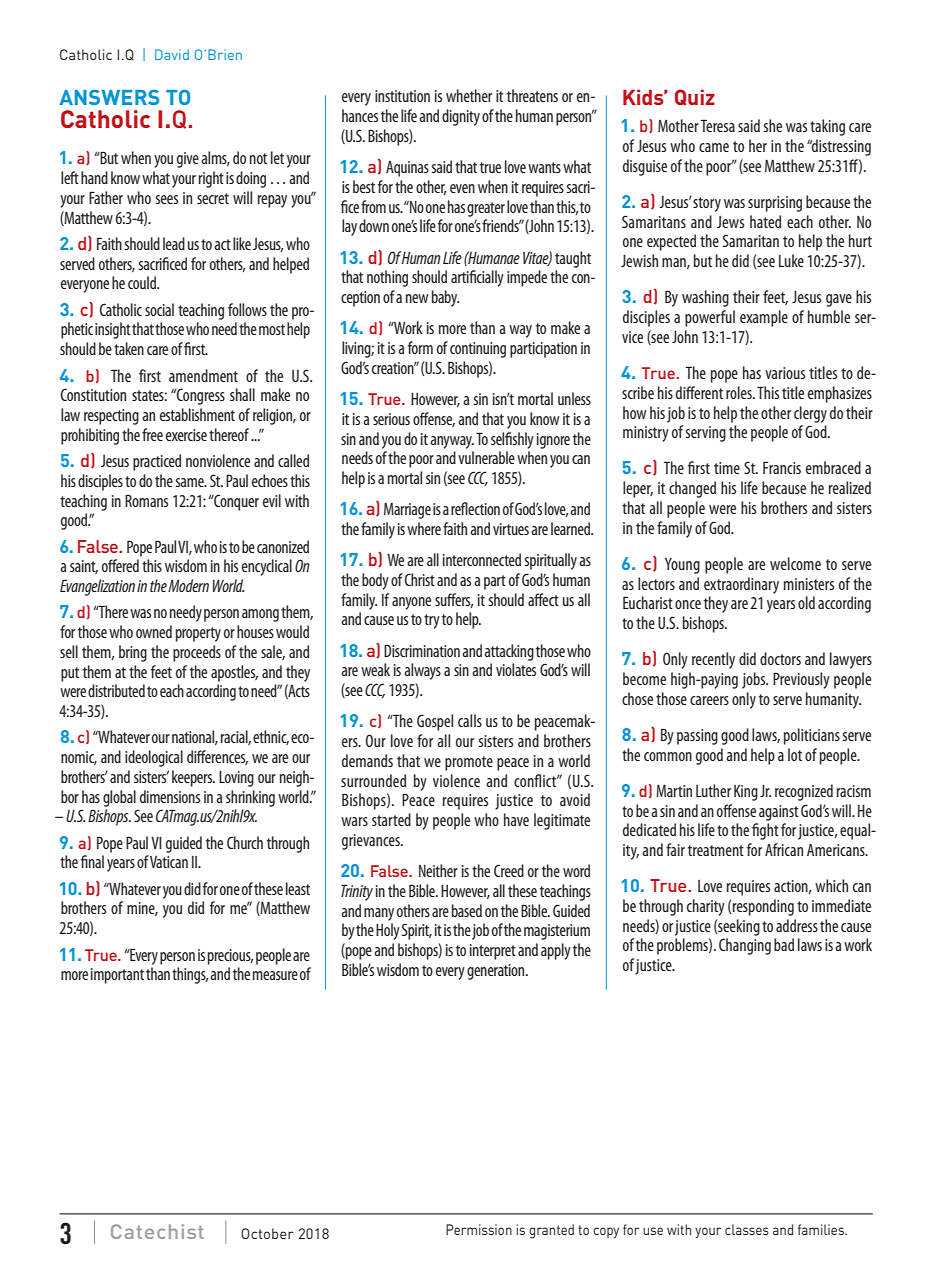  What do you see at coordinates (479, 1229) in the image?
I see `Permission` at bounding box center [479, 1229].
